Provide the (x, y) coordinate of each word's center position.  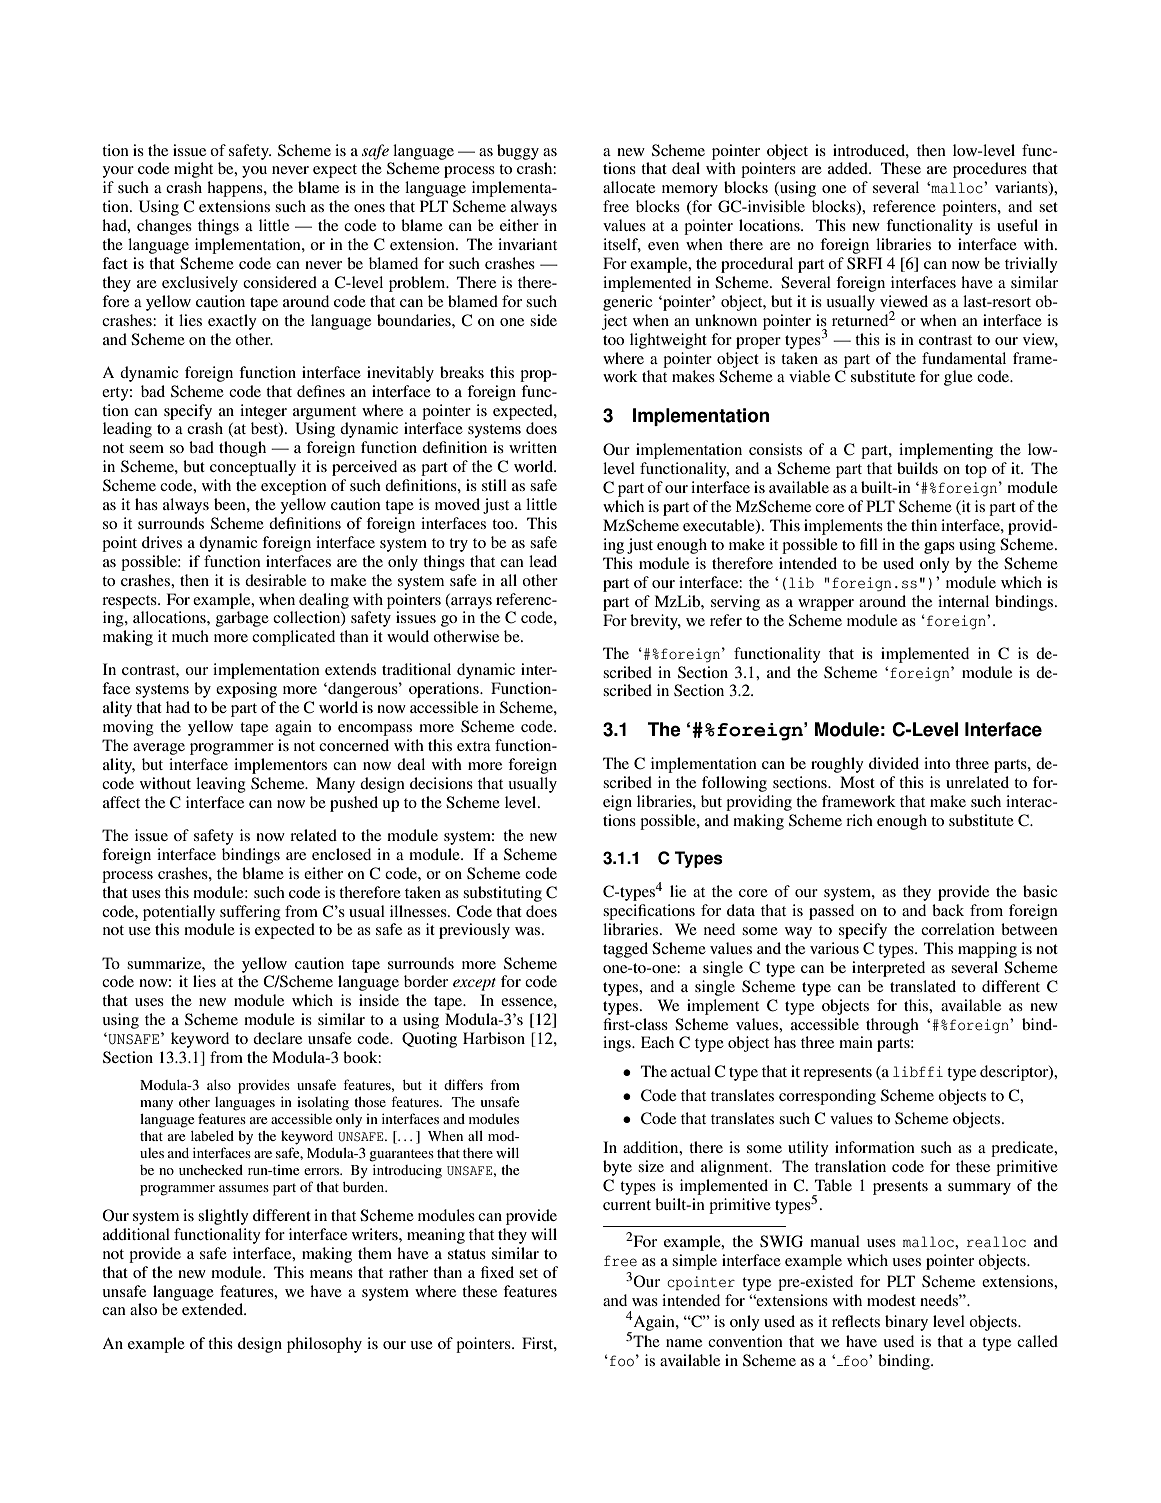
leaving (221, 785)
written (533, 447)
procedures (990, 170)
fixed (497, 1272)
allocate (629, 187)
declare (277, 1038)
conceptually (253, 468)
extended (214, 1309)
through (892, 1026)
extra (474, 746)
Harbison (494, 1038)
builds (917, 468)
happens (236, 189)
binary (906, 1323)
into (937, 763)
